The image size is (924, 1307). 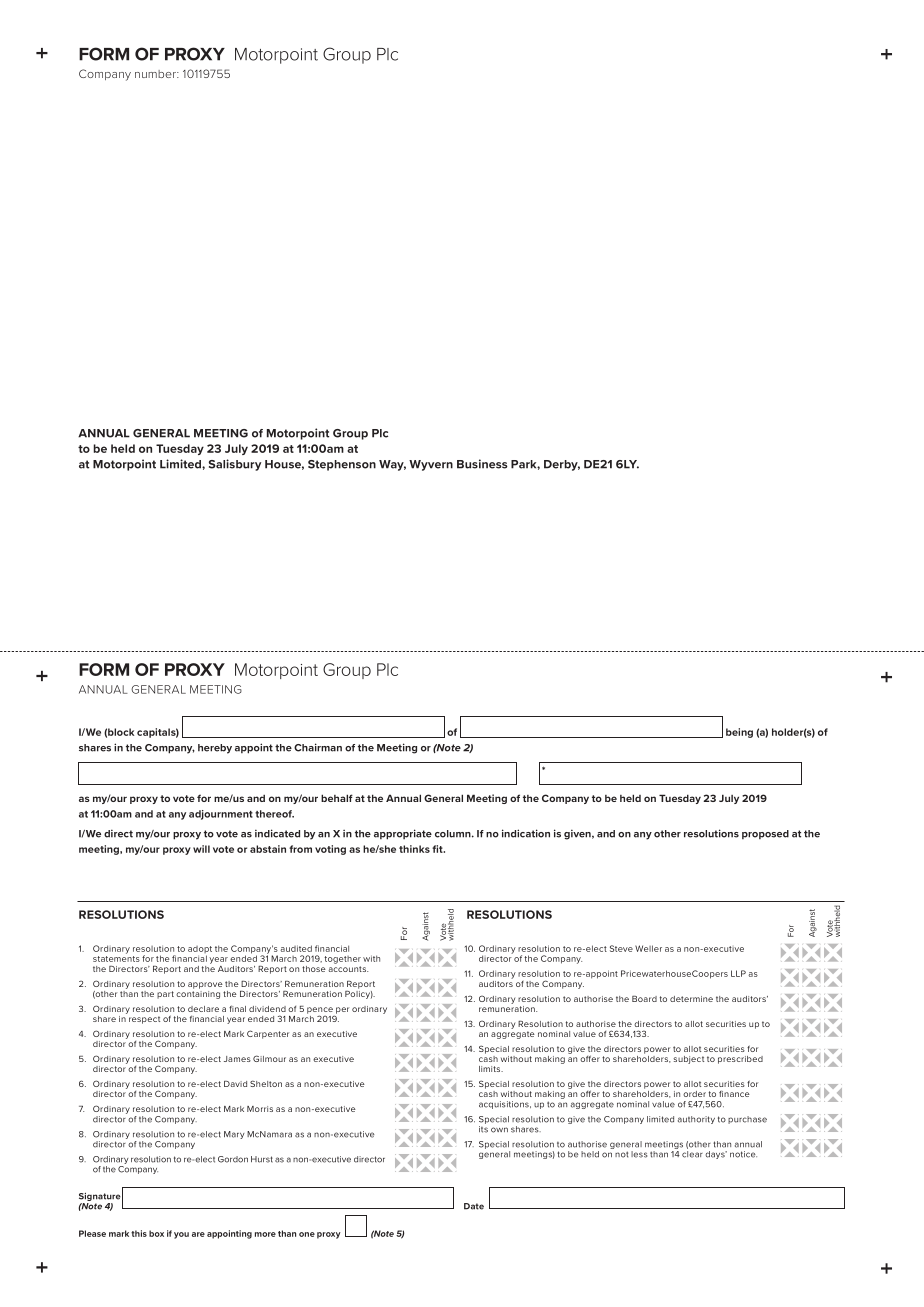 What do you see at coordinates (201, 849) in the document?
I see `will` at bounding box center [201, 849].
